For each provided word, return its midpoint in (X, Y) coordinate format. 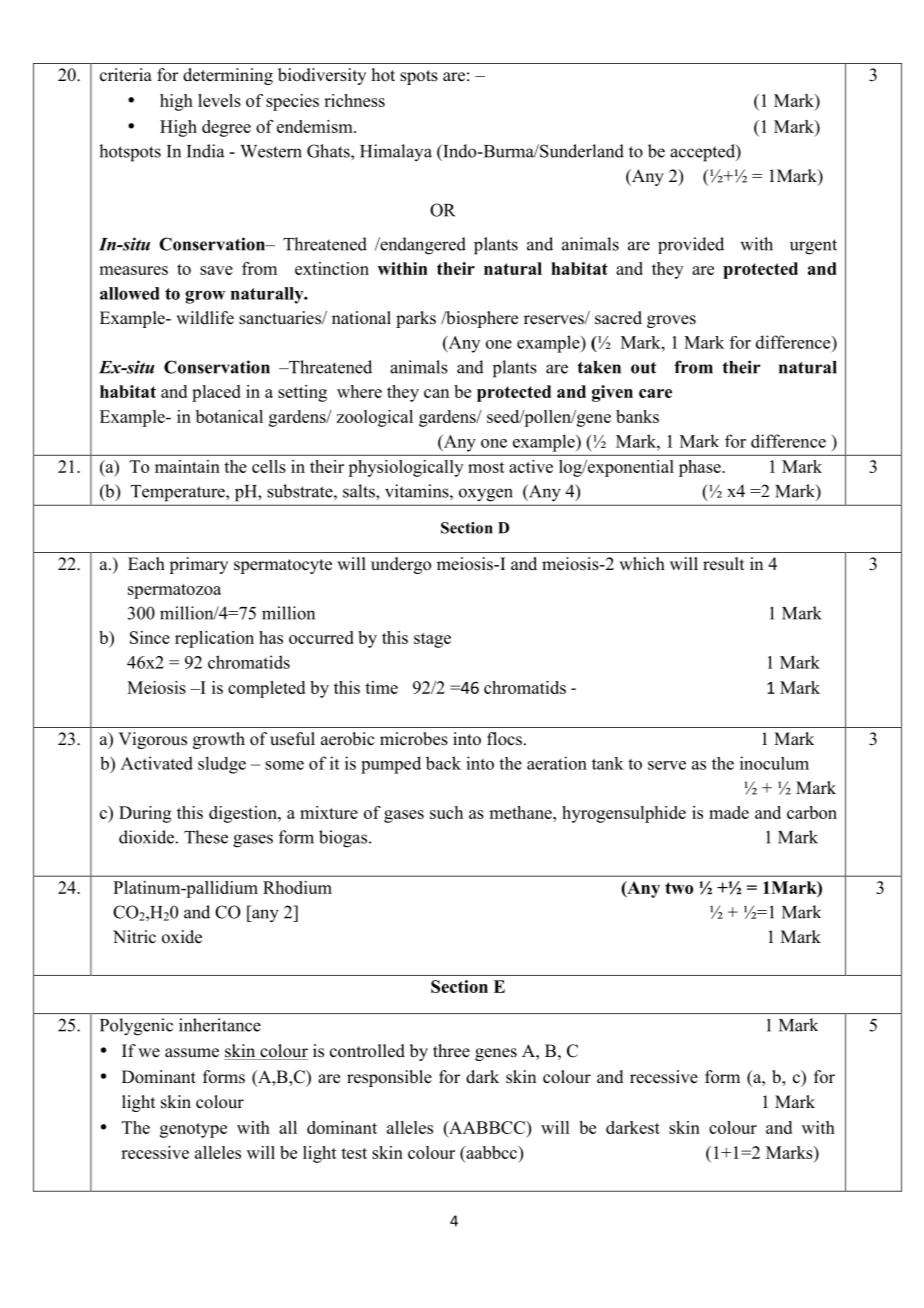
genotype (193, 1130)
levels (219, 100)
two (679, 888)
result (723, 564)
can (436, 393)
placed (216, 393)
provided (691, 245)
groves (671, 321)
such (446, 812)
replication (214, 639)
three (451, 1051)
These (206, 837)
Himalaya (396, 152)
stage (432, 640)
